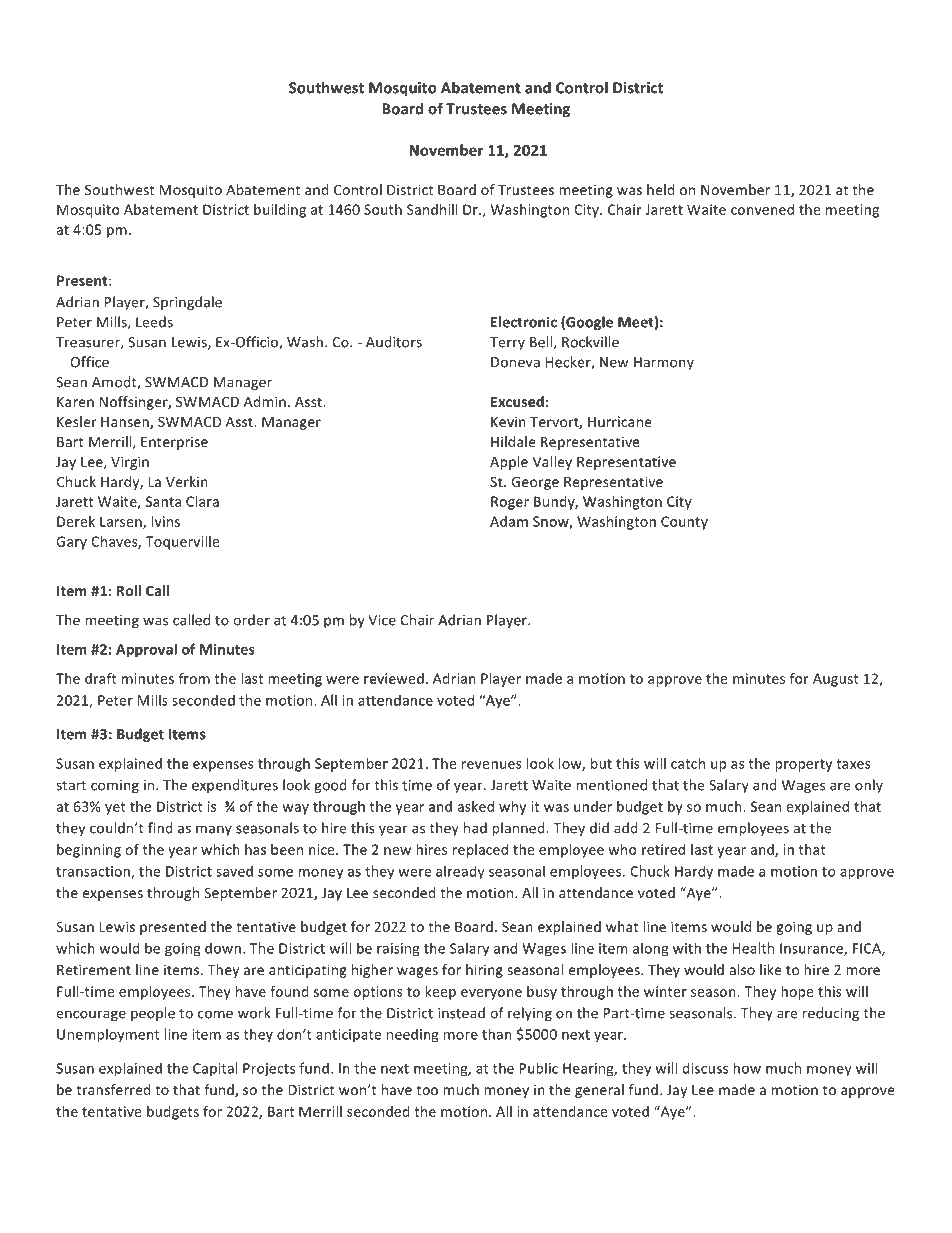 The image size is (952, 1233). Describe the element at coordinates (510, 503) in the page. I see `Roger` at that location.
